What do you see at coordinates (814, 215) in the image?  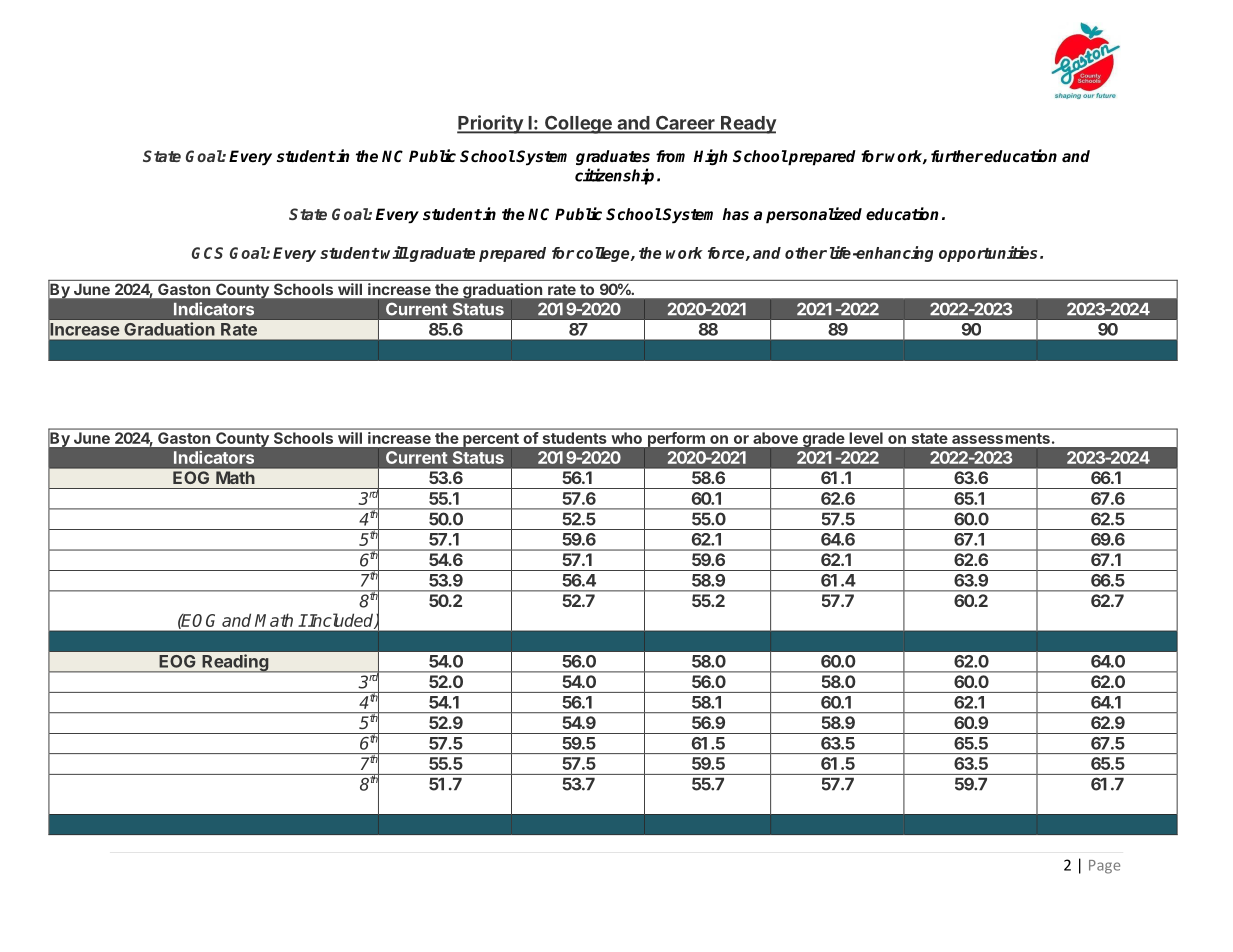 I see `personalized` at bounding box center [814, 215].
